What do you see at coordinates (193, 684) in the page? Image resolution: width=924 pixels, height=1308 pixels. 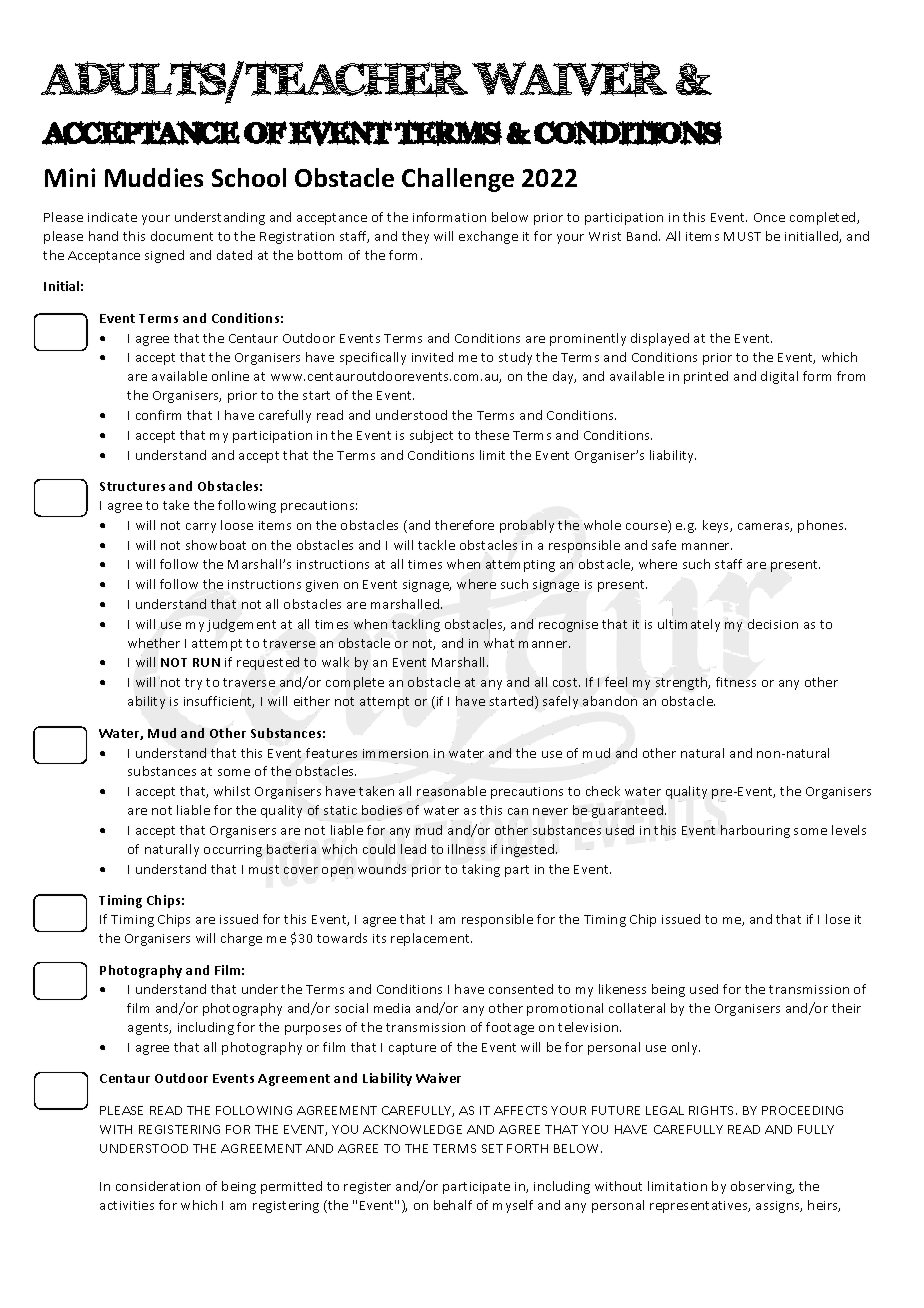 I see `try` at bounding box center [193, 684].
